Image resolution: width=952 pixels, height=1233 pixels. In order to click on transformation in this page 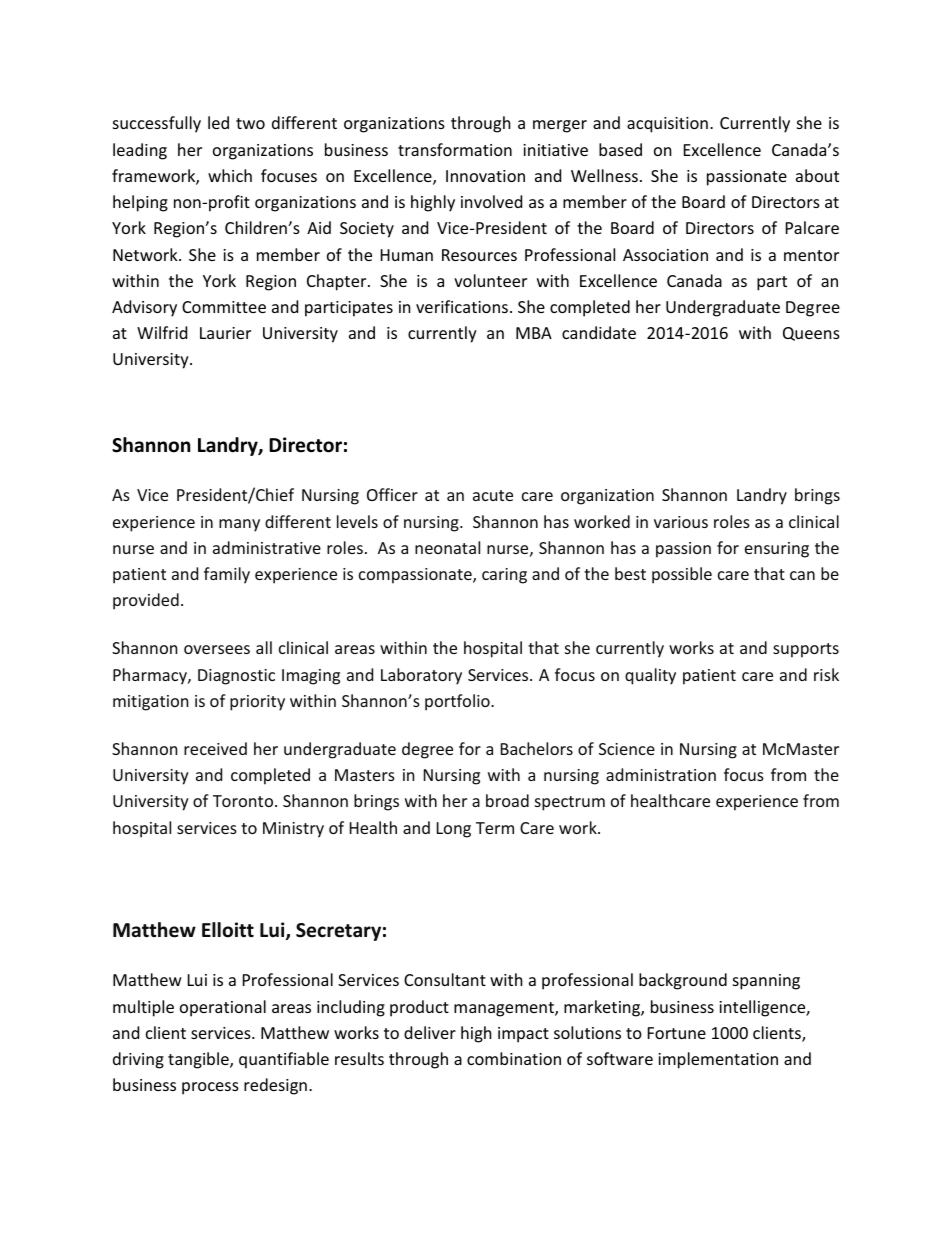, I will do `click(455, 149)`.
